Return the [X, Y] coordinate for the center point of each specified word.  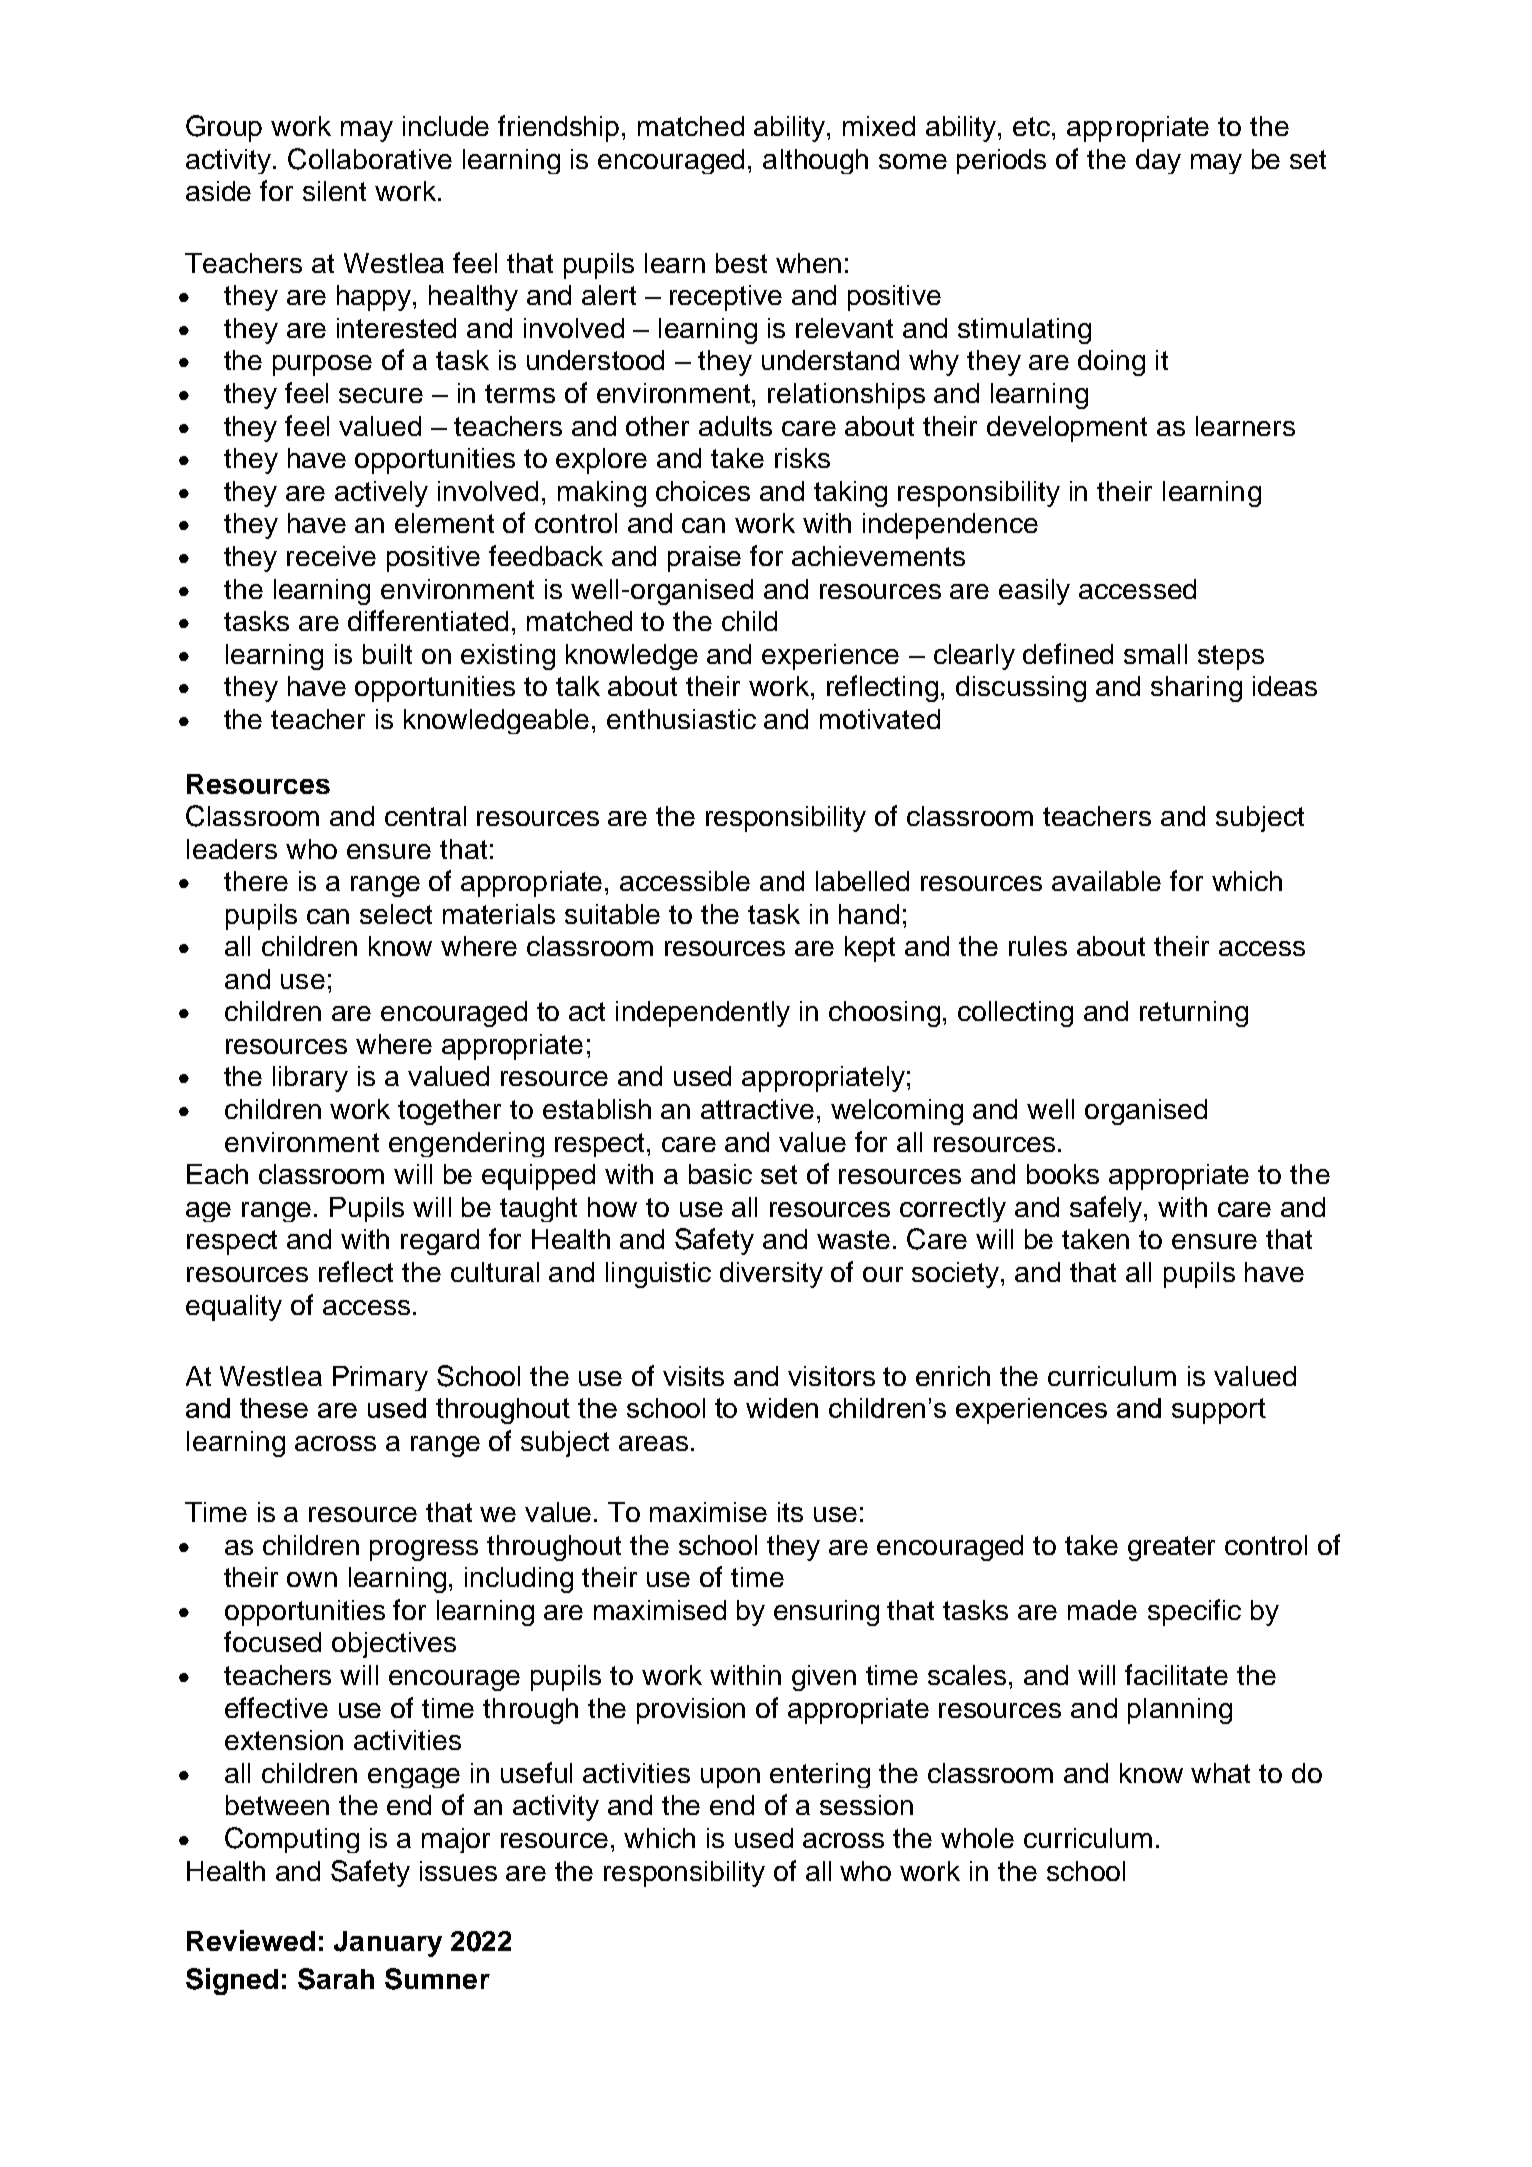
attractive [757, 1109]
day [1158, 161]
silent [334, 191]
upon [730, 1778]
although [815, 161]
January [388, 1944]
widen [782, 1408]
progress [424, 1550]
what [1220, 1773]
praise [704, 559]
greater [1171, 1548]
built [387, 654]
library [310, 1079]
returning [1194, 1014]
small [1155, 654]
